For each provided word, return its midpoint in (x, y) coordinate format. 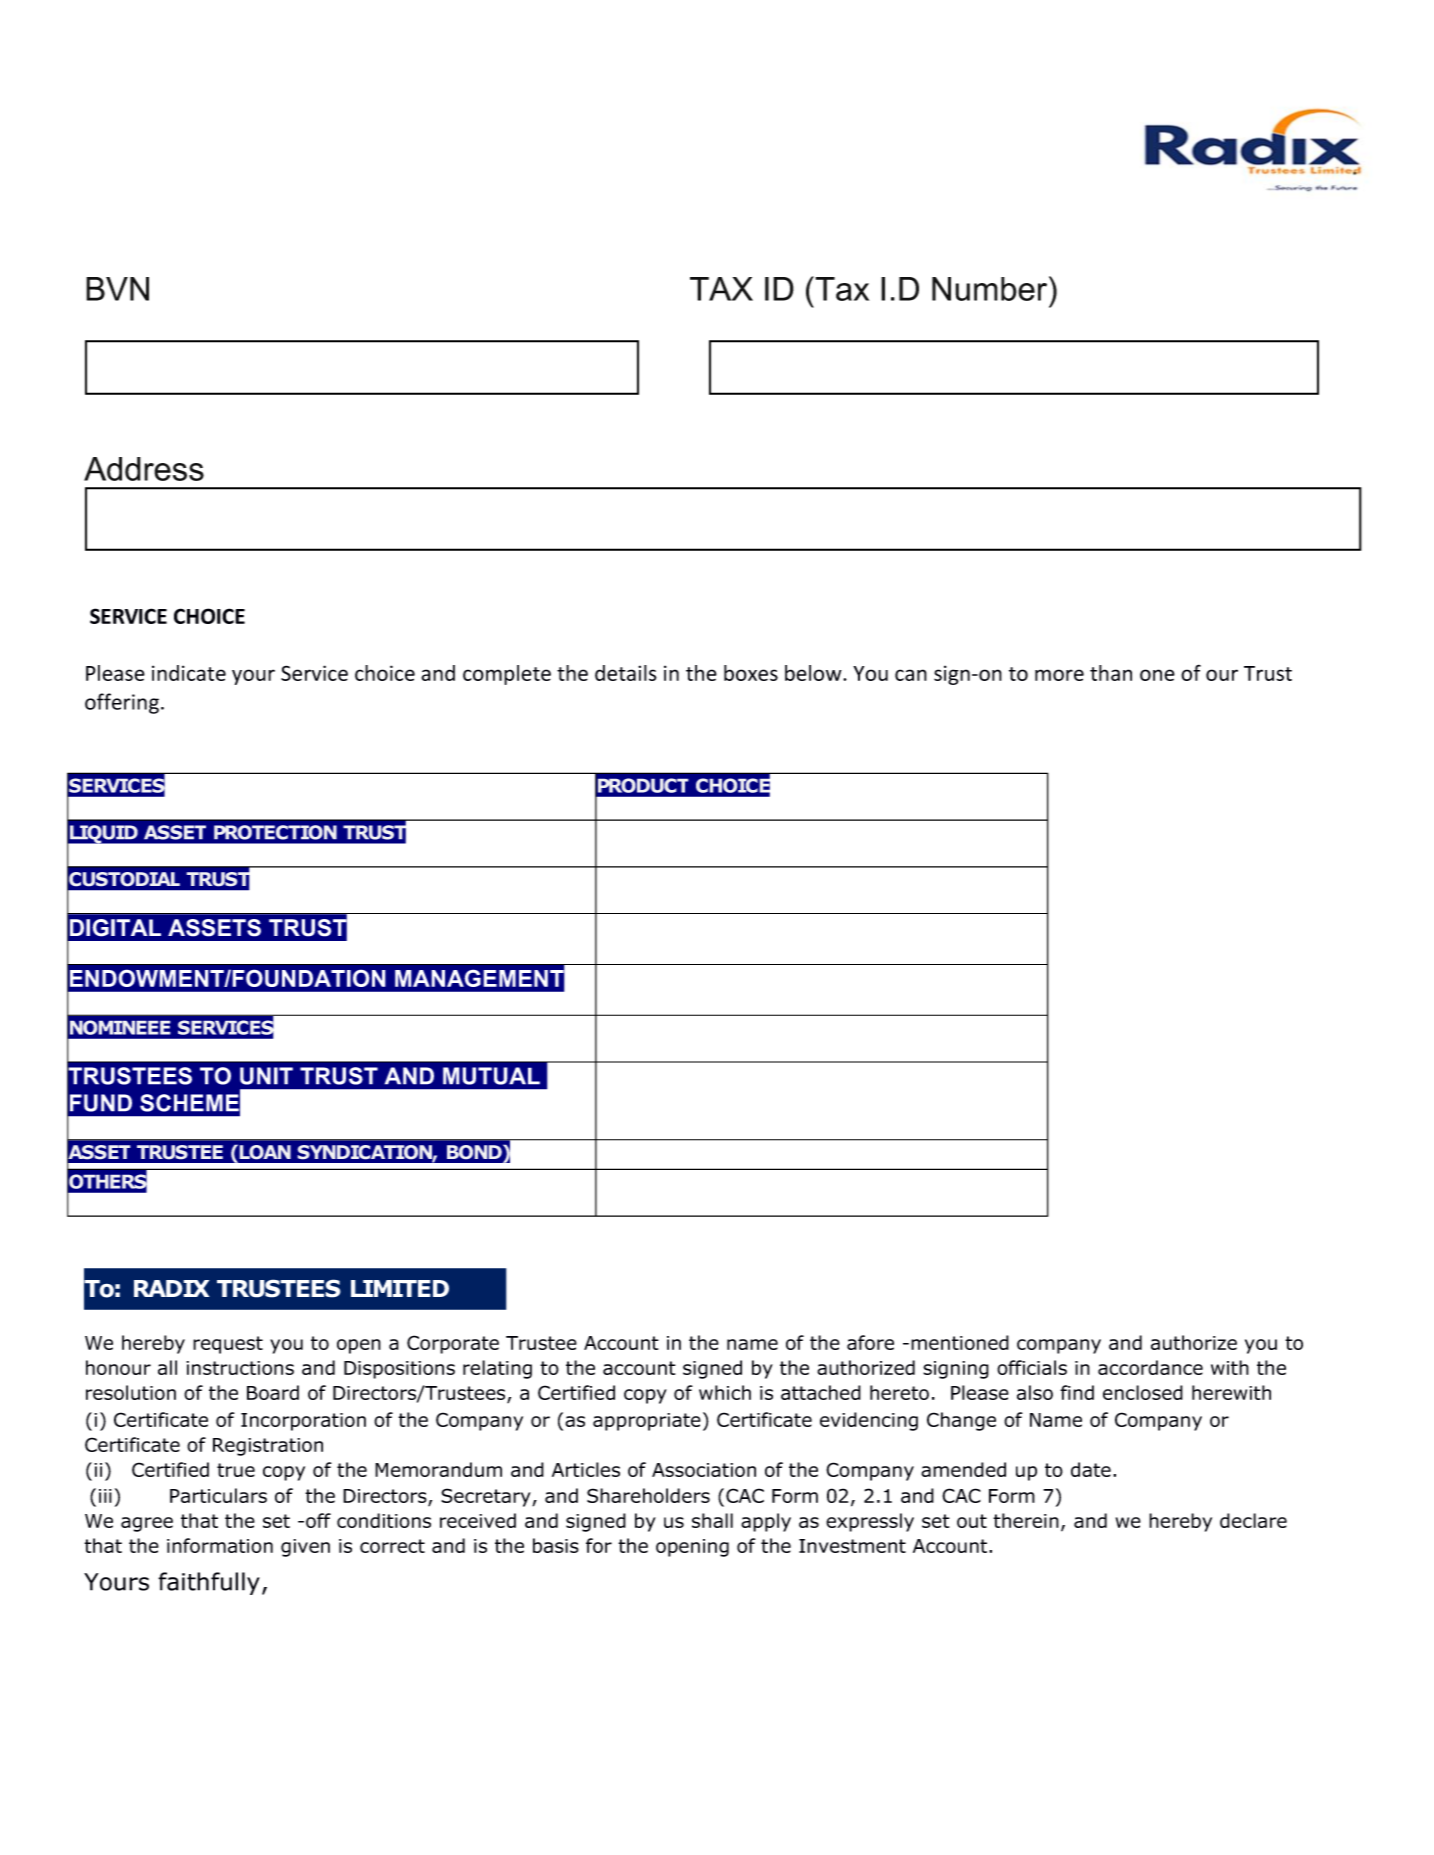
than (1111, 673)
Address (144, 469)
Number (991, 288)
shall (712, 1520)
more (1059, 675)
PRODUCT (643, 785)
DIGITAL (115, 928)
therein (1026, 1520)
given (305, 1548)
